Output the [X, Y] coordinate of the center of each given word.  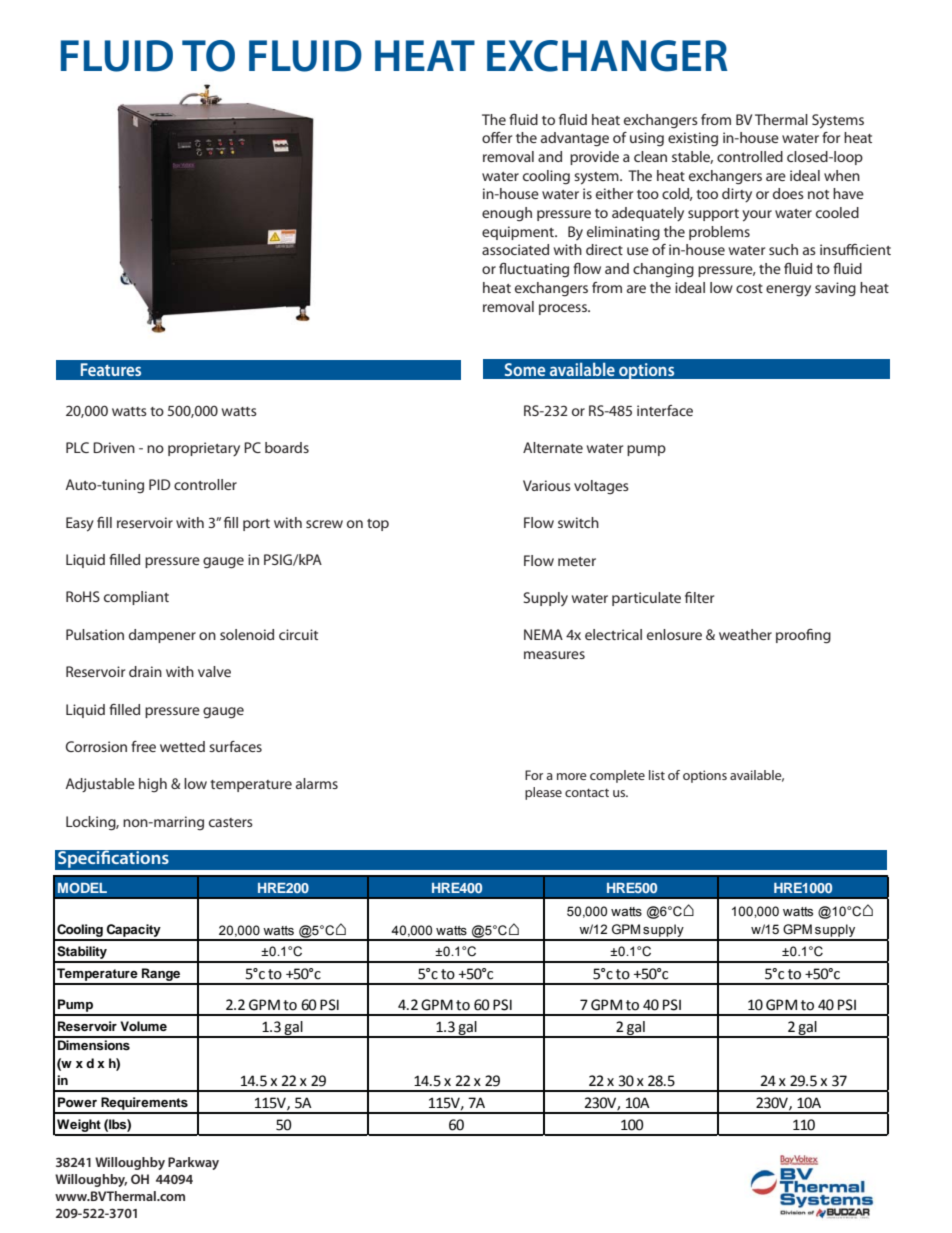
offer [497, 137]
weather [745, 634]
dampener [162, 636]
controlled [750, 156]
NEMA [543, 634]
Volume [143, 1026]
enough [507, 214]
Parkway [193, 1163]
